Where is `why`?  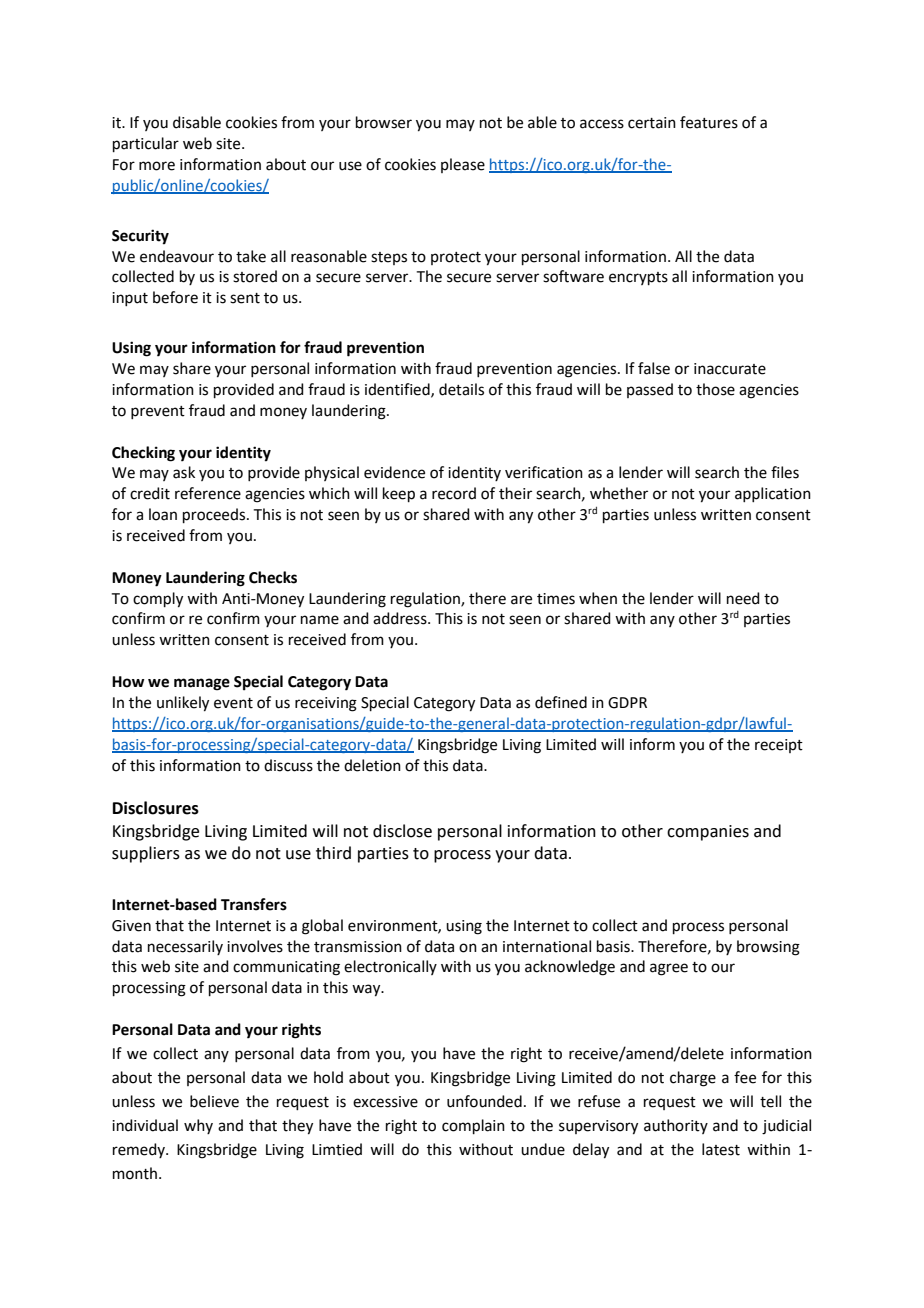
why is located at coordinates (198, 1126).
